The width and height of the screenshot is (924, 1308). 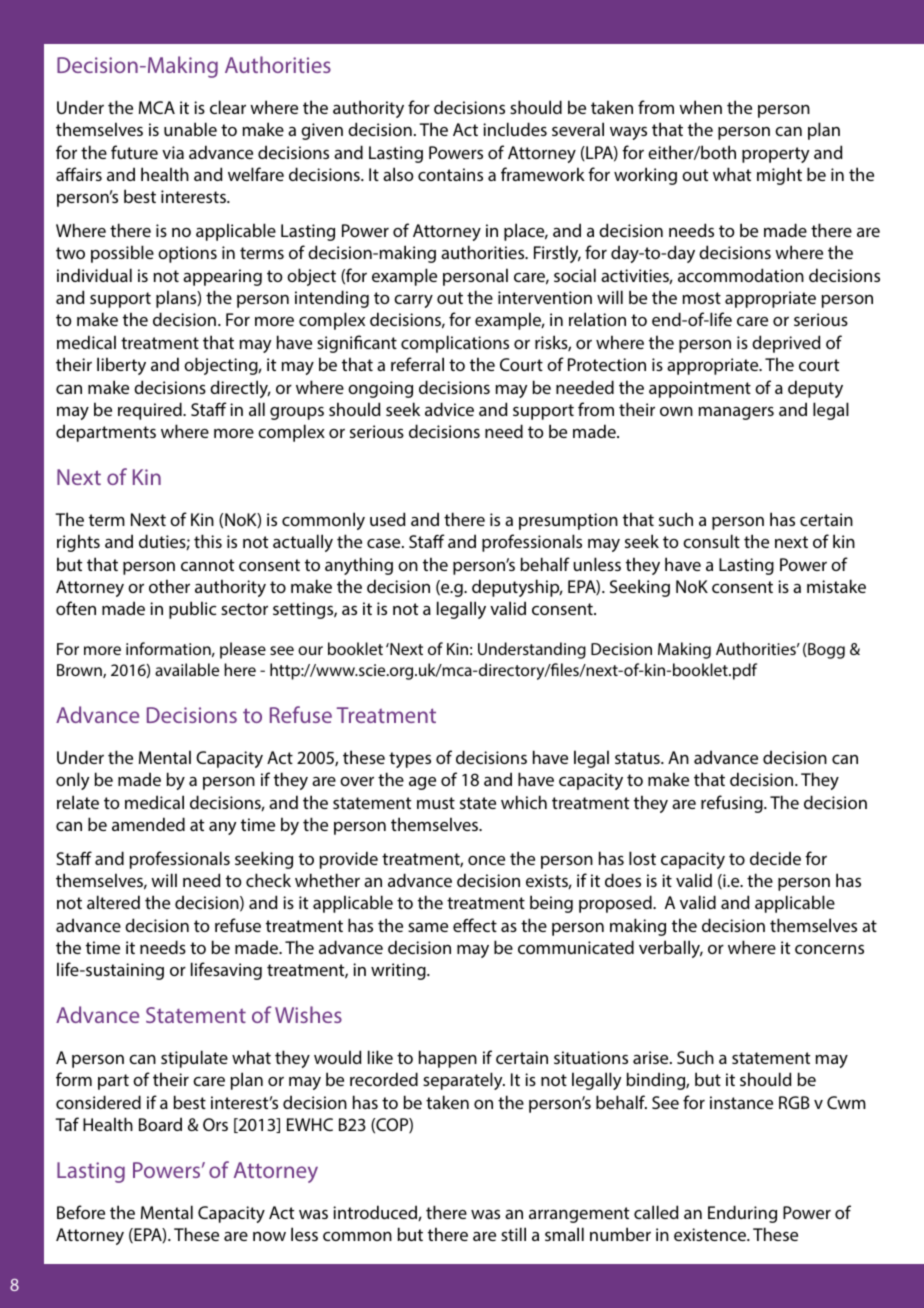 What do you see at coordinates (775, 858) in the screenshot?
I see `decide` at bounding box center [775, 858].
